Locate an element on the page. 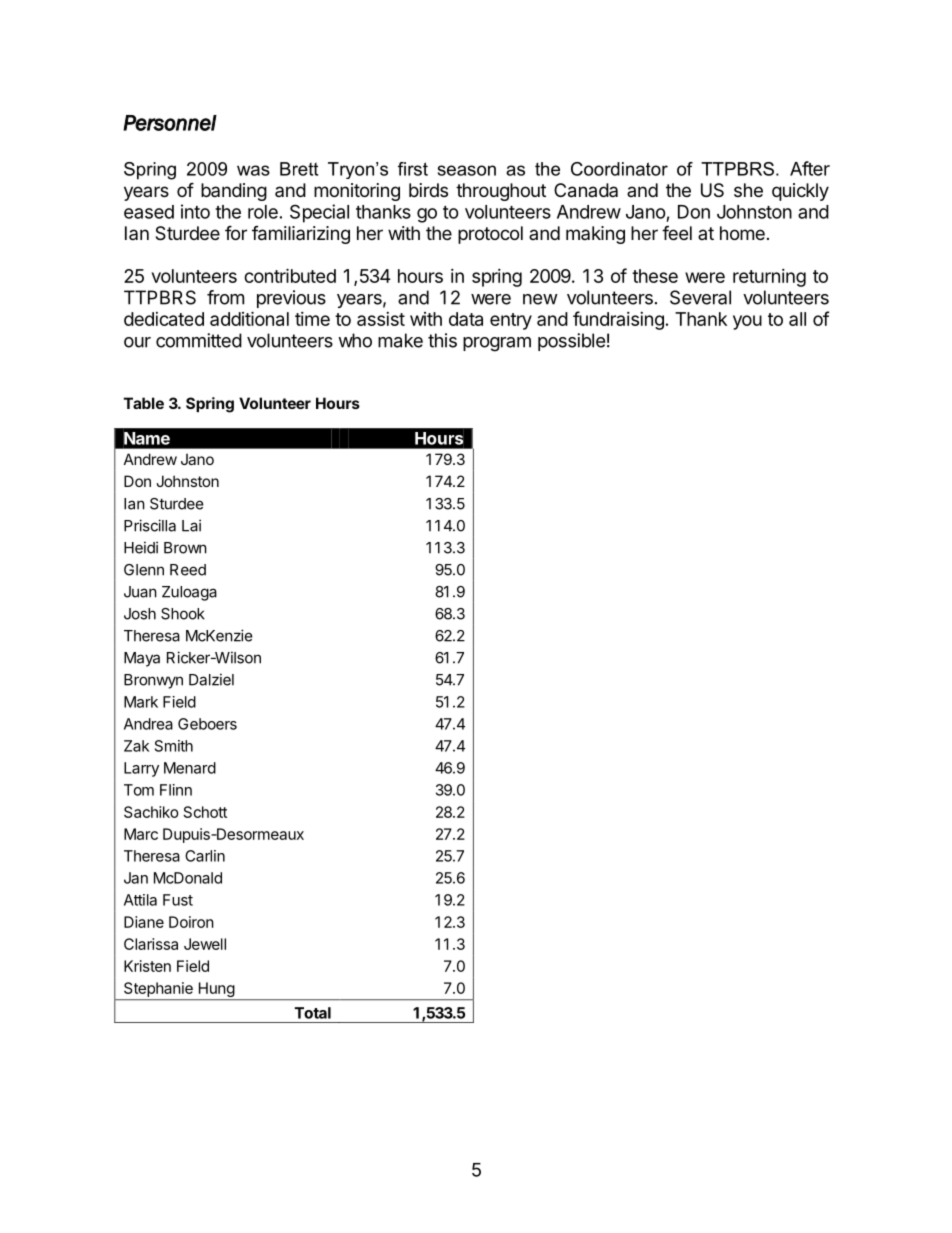  Carlin is located at coordinates (205, 856).
